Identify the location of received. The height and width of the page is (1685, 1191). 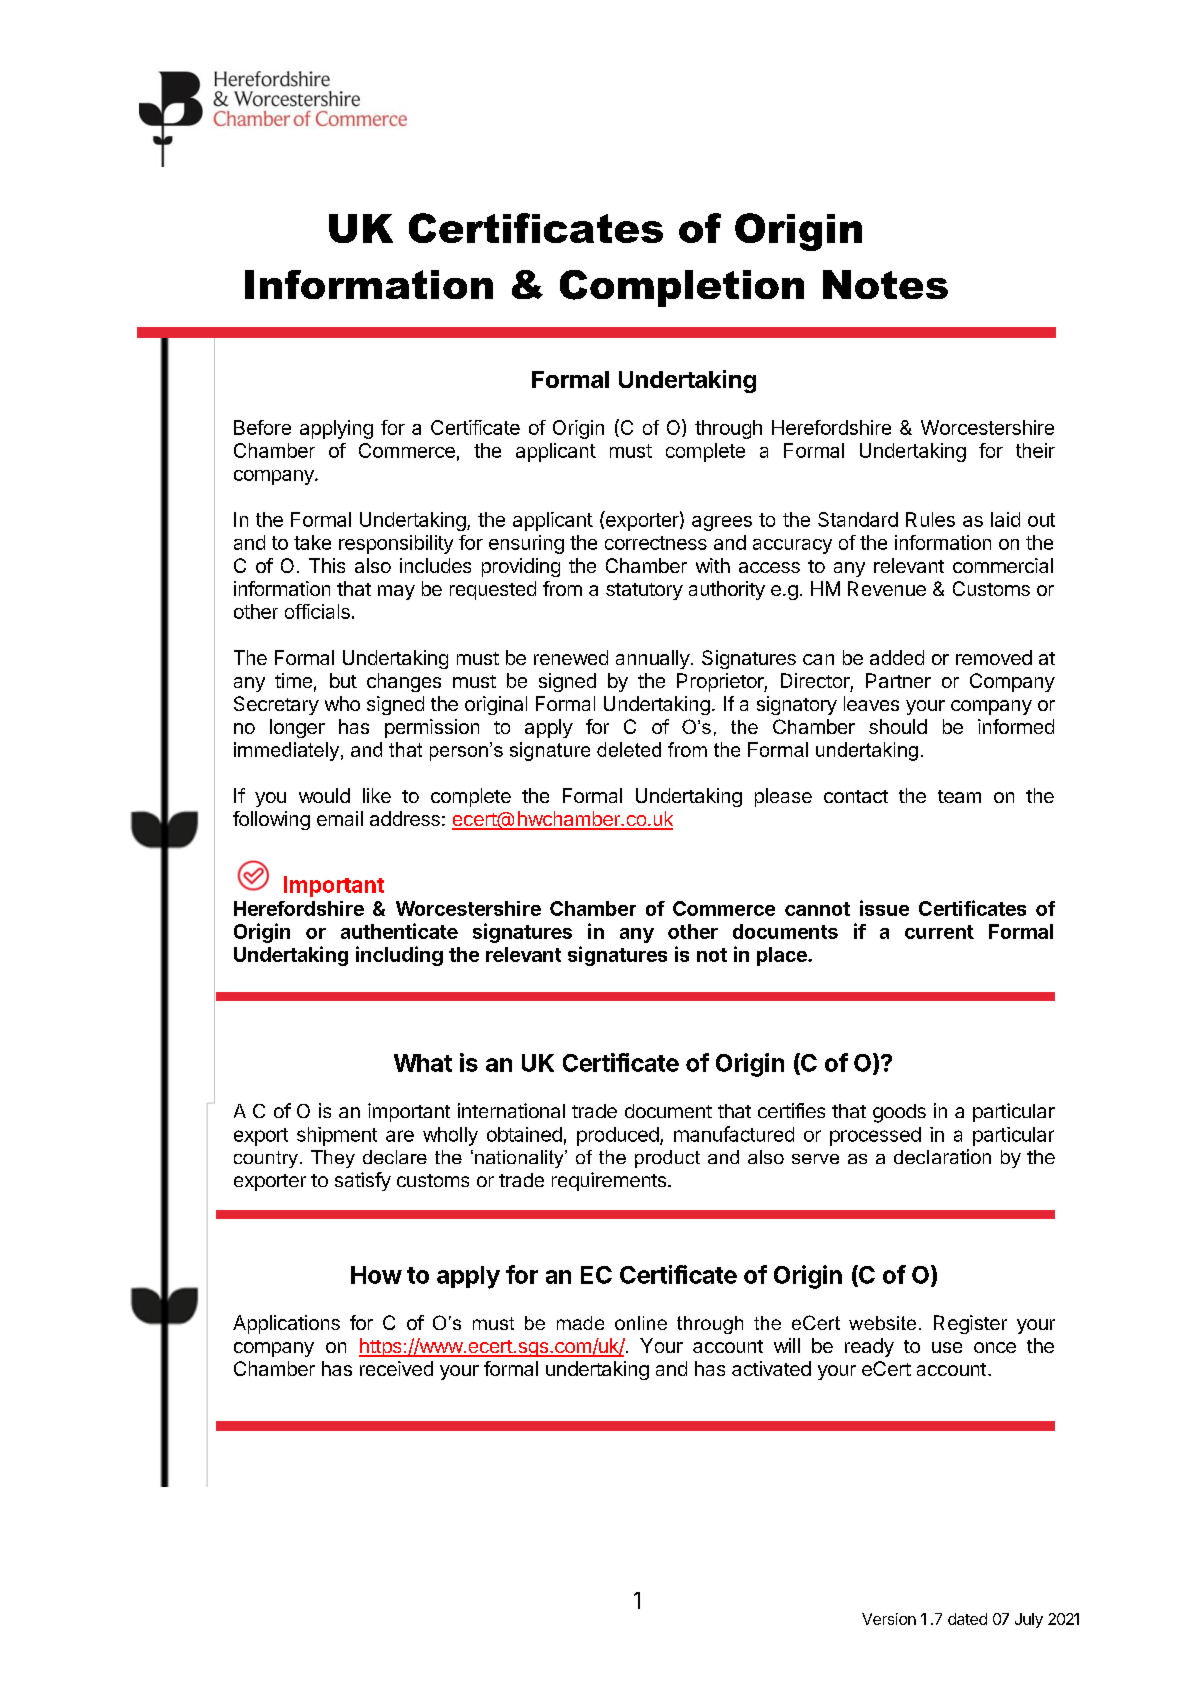
(396, 1368).
